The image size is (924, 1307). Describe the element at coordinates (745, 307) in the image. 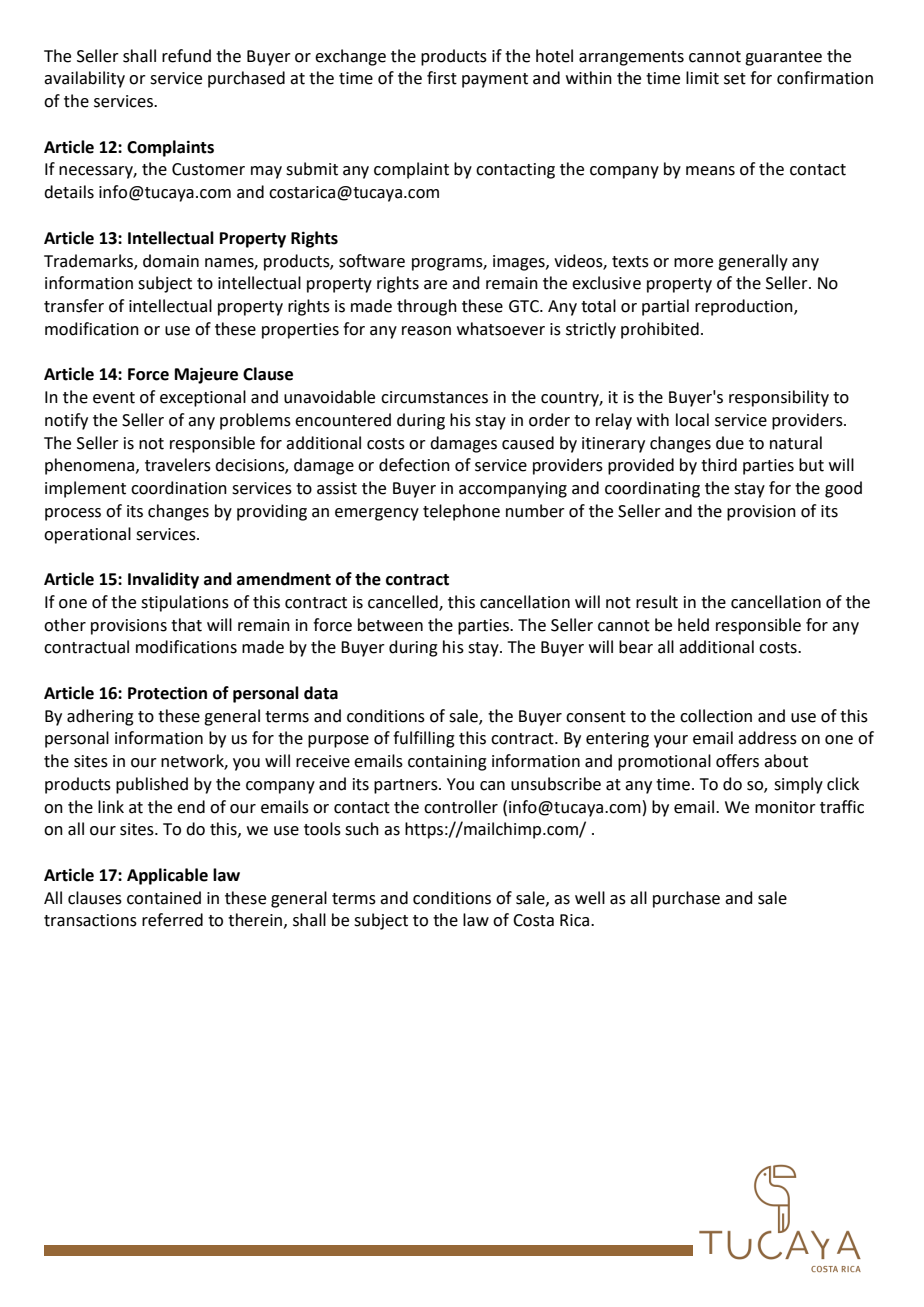

I see `reproduction` at that location.
